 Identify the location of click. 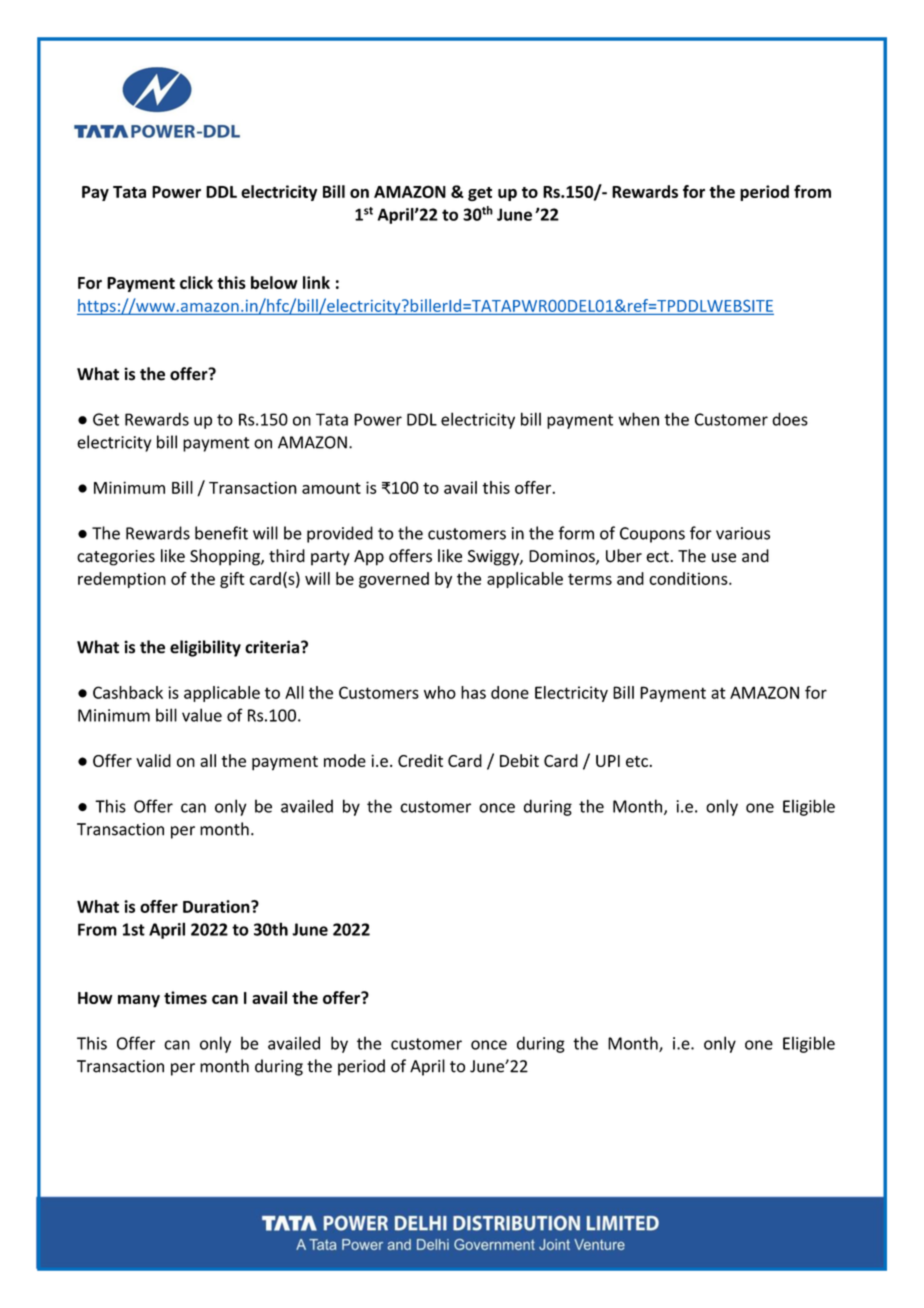
(196, 282).
